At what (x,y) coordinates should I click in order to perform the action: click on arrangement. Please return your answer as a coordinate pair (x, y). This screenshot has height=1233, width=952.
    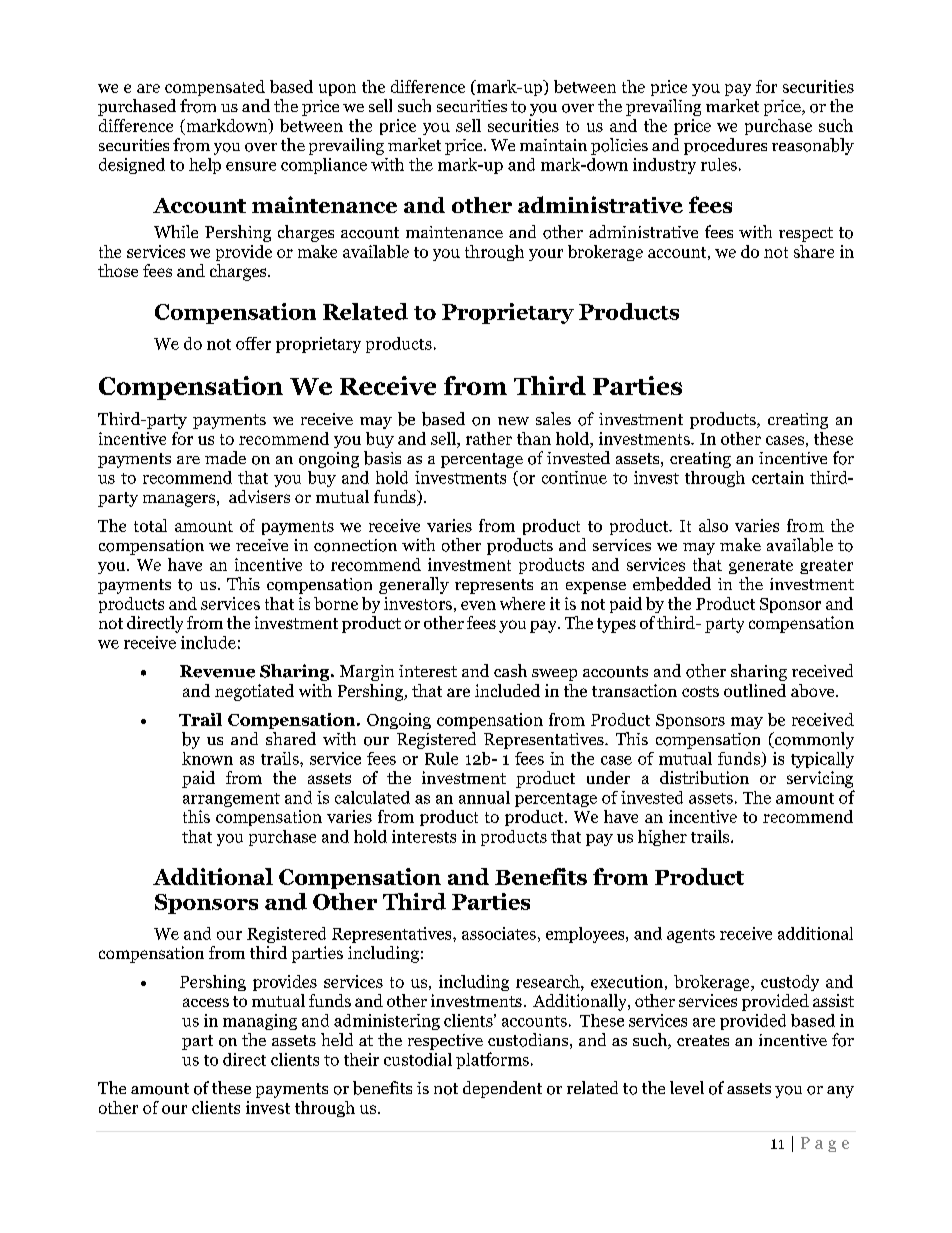
    Looking at the image, I should click on (231, 800).
